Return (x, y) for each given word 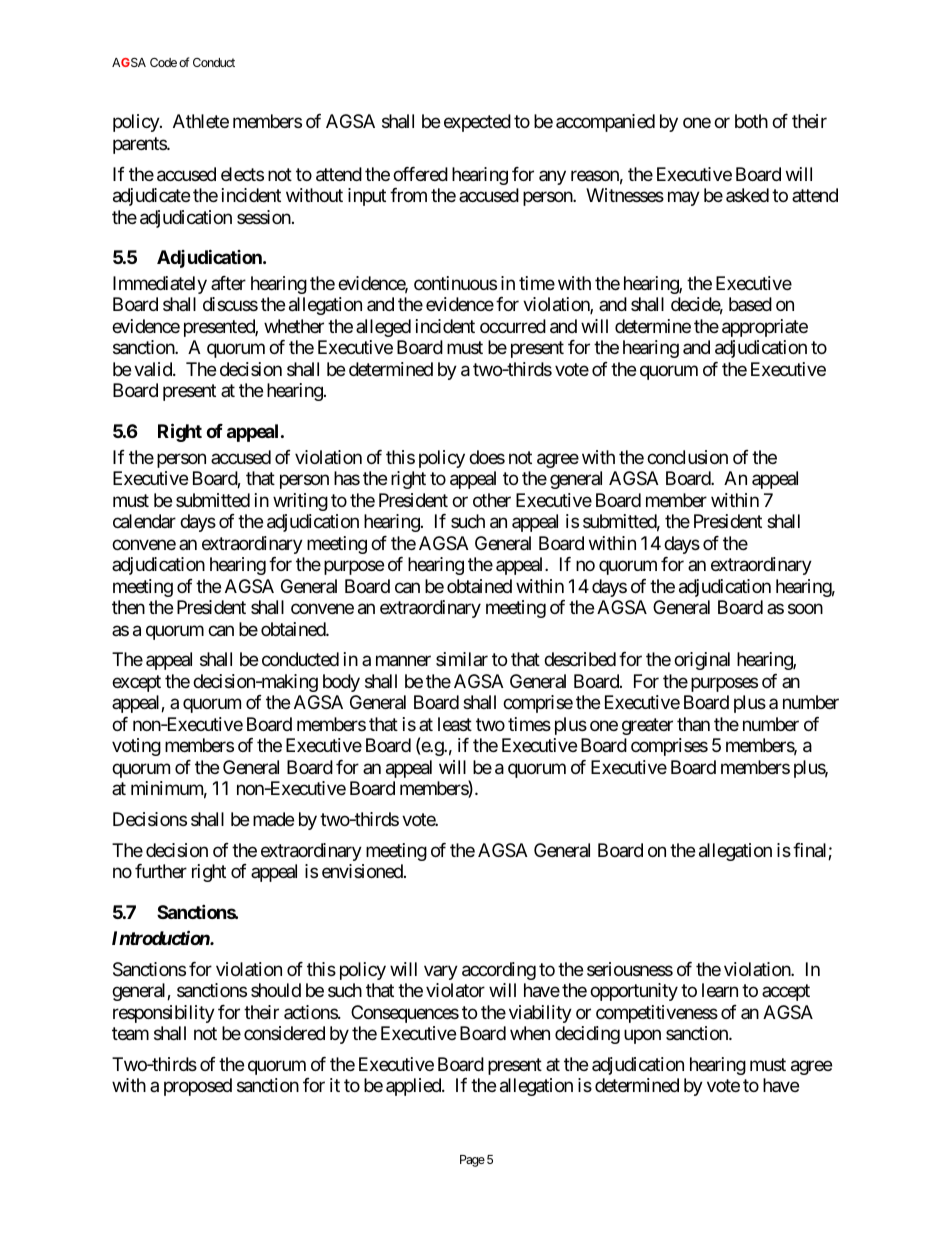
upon (642, 1037)
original (702, 661)
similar (462, 659)
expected (477, 123)
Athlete (201, 121)
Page (472, 1161)
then (128, 607)
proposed (198, 1087)
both (751, 121)
